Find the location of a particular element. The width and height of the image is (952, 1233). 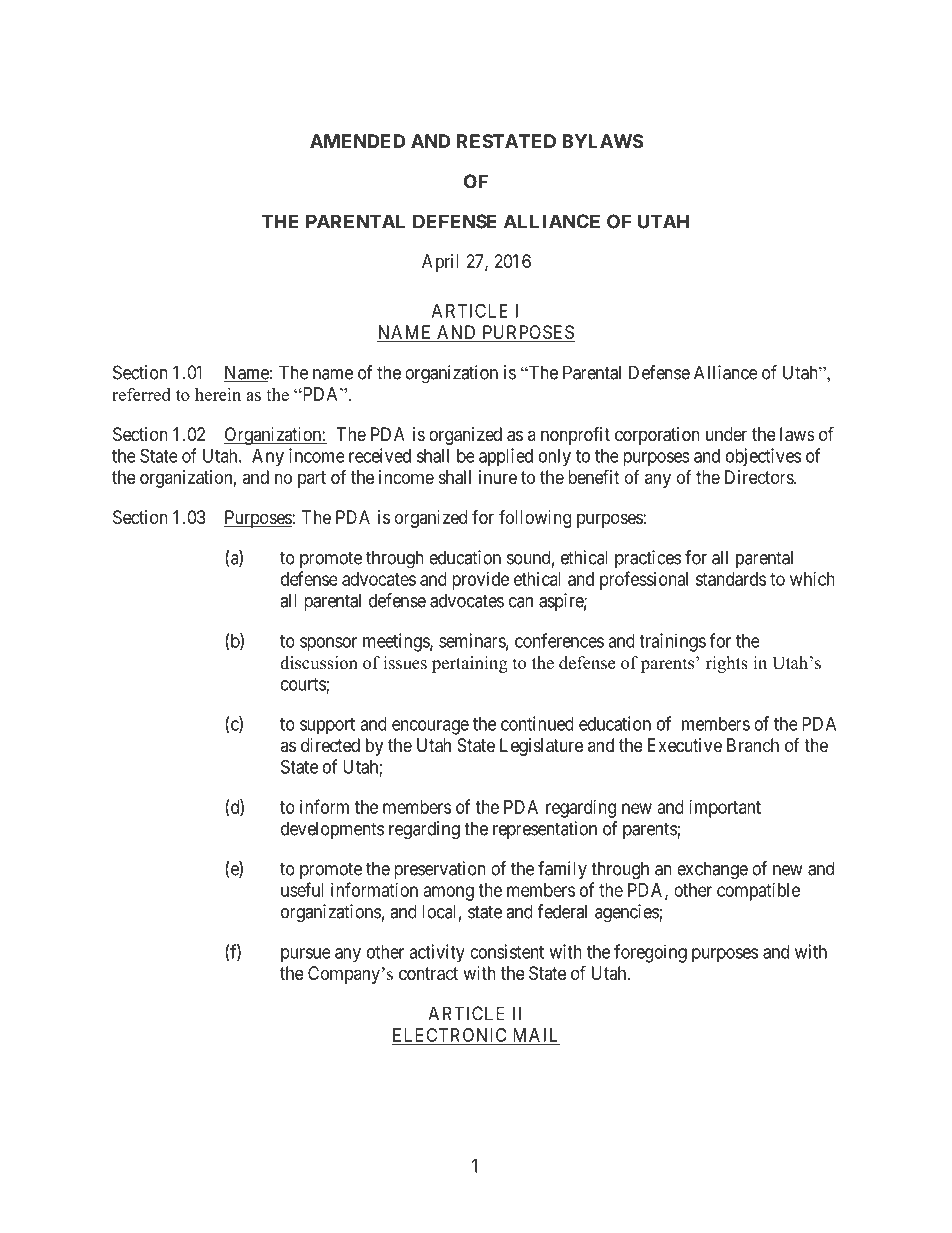

applied is located at coordinates (506, 457).
